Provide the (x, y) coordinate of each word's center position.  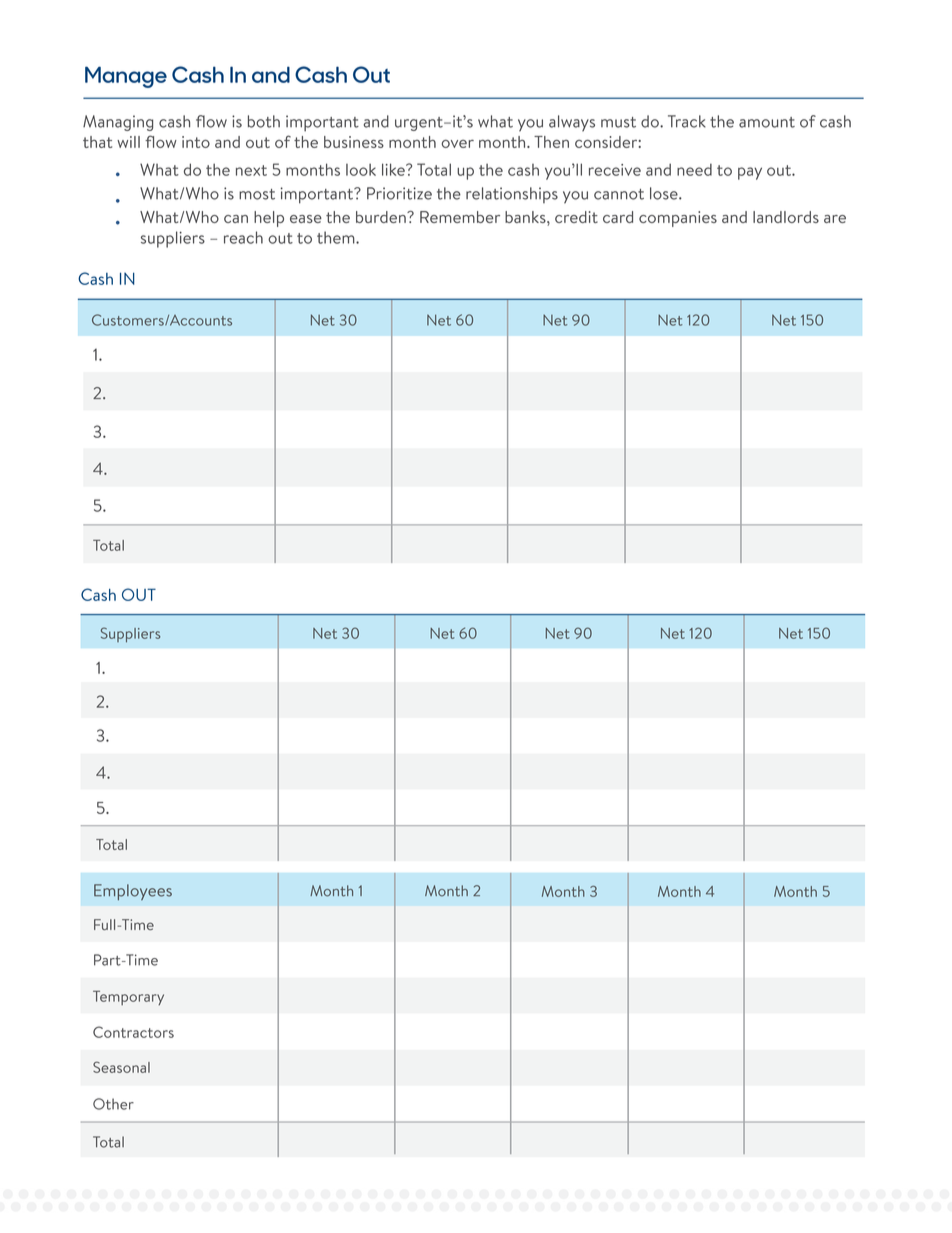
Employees (133, 892)
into (196, 142)
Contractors (133, 1032)
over (457, 144)
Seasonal (121, 1067)
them (337, 237)
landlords (786, 217)
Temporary (128, 998)
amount (767, 122)
